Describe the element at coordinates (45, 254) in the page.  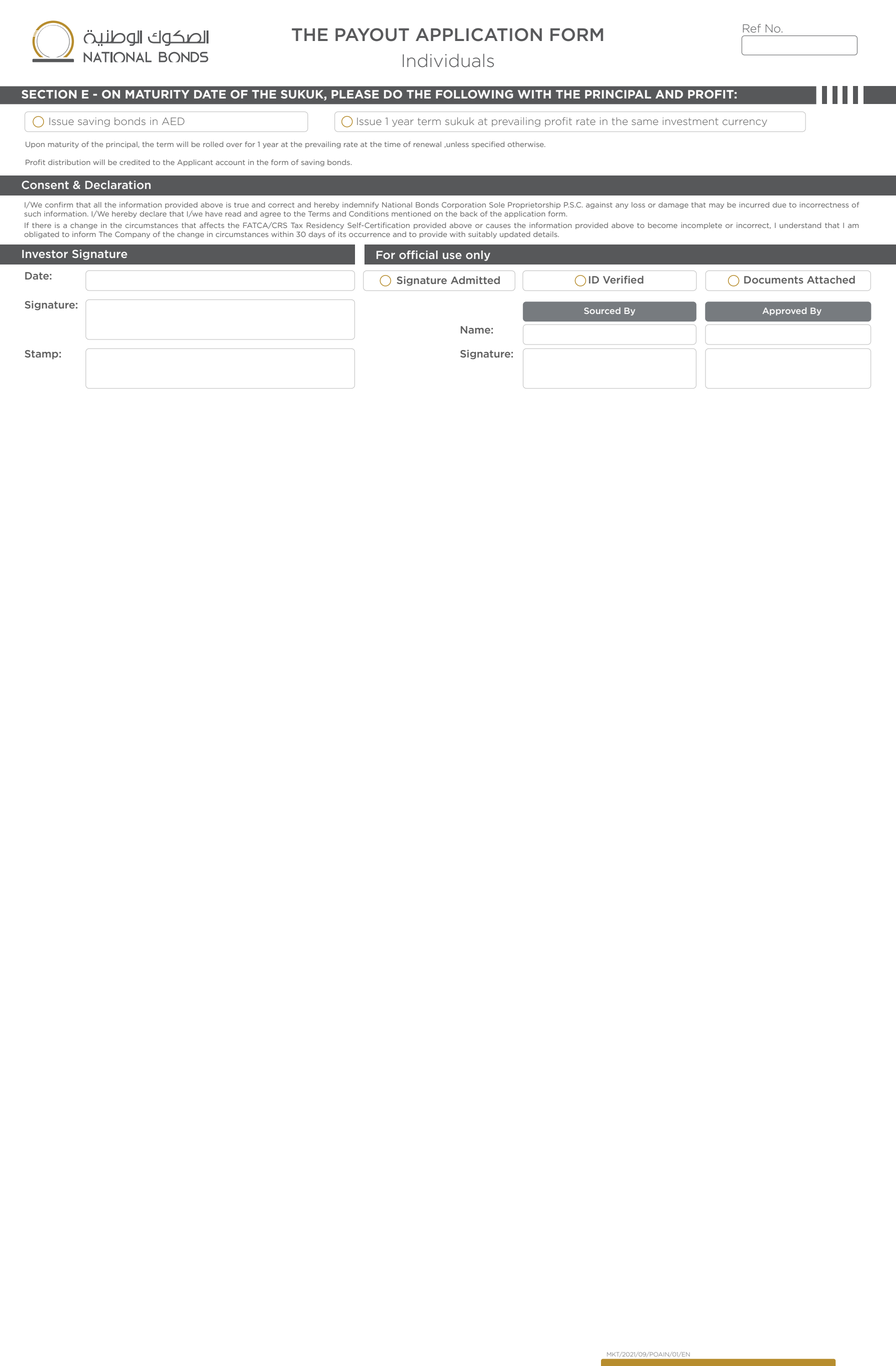
I see `Investor` at that location.
